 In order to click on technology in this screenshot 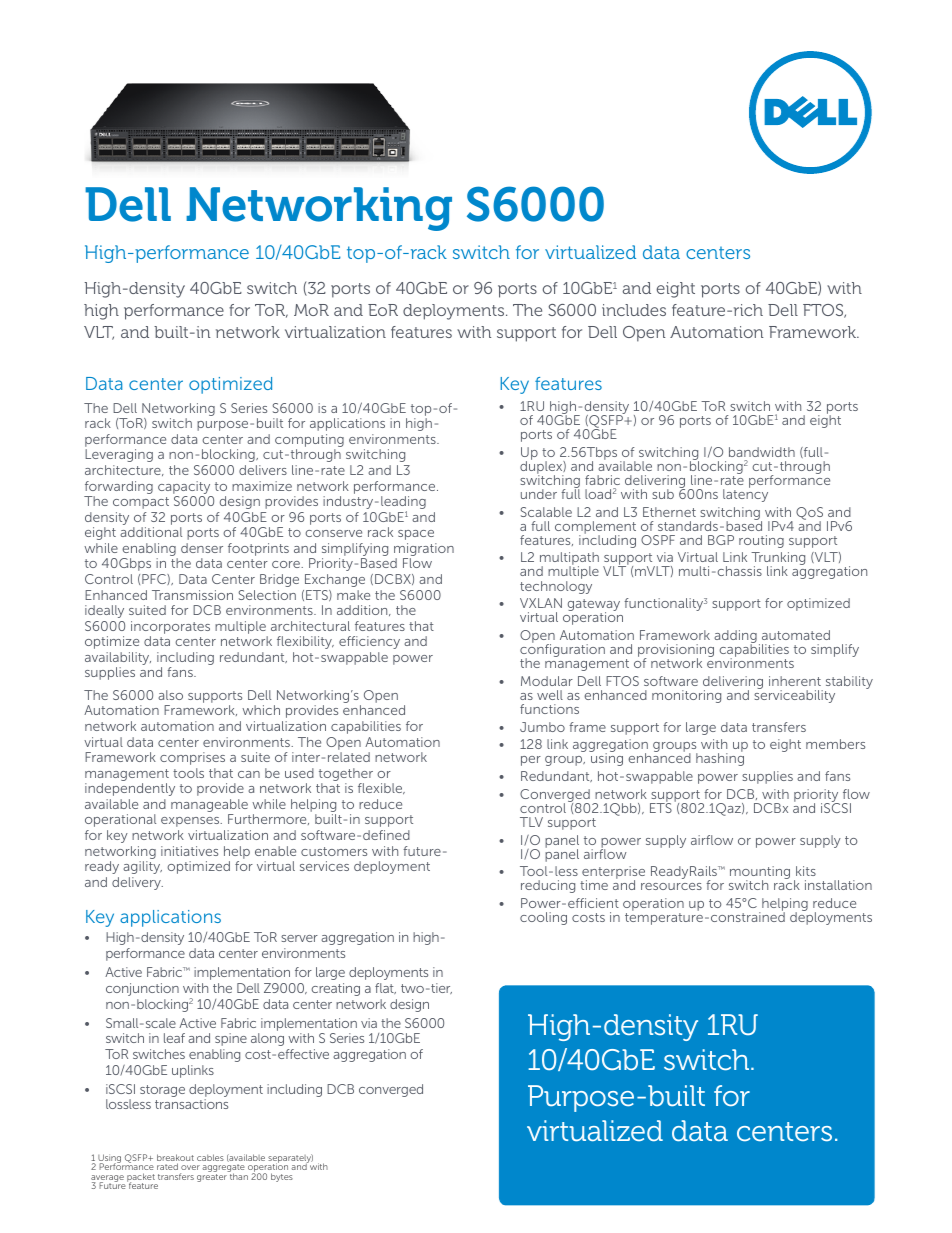, I will do `click(556, 587)`.
